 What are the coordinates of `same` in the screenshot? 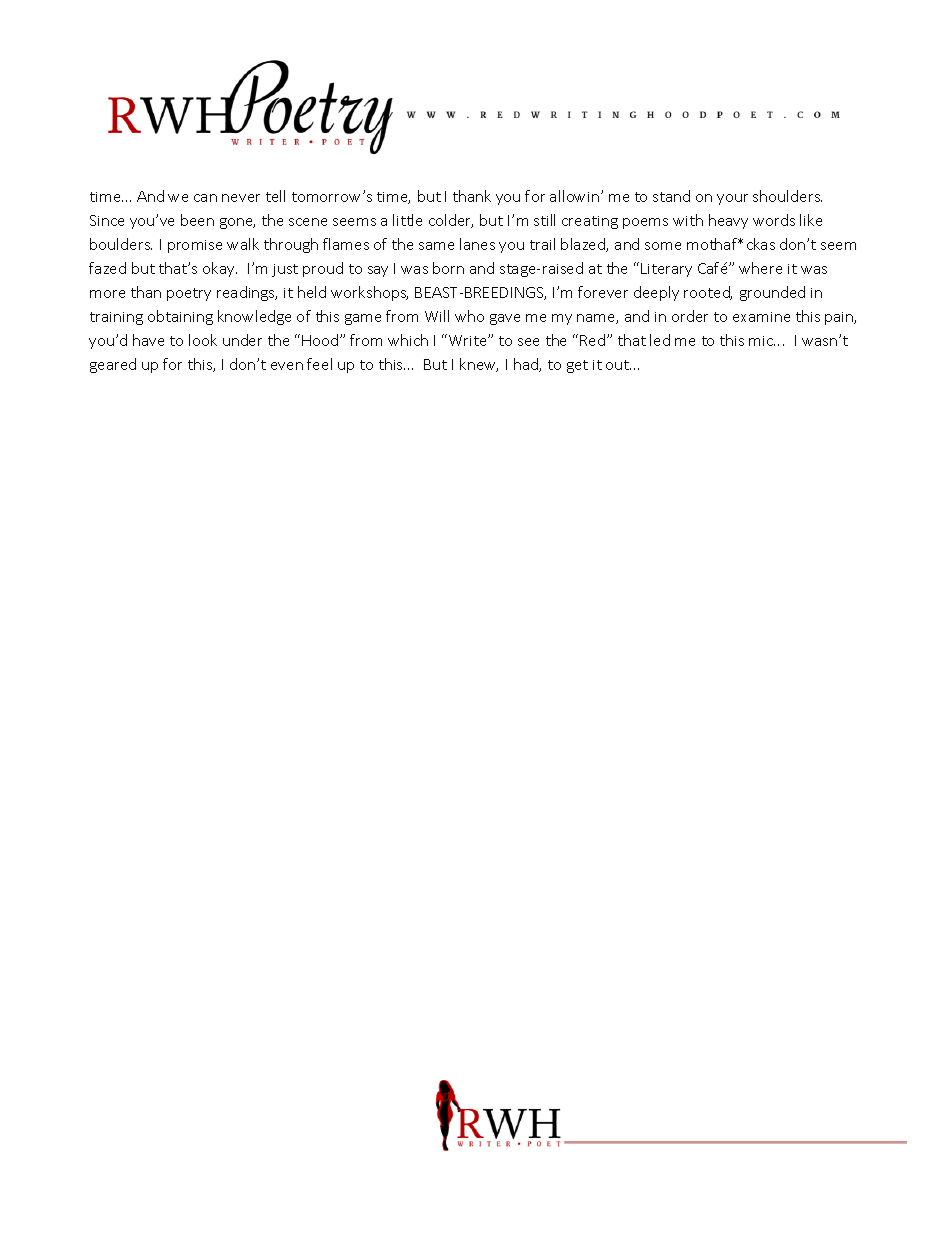 It's located at (436, 246).
